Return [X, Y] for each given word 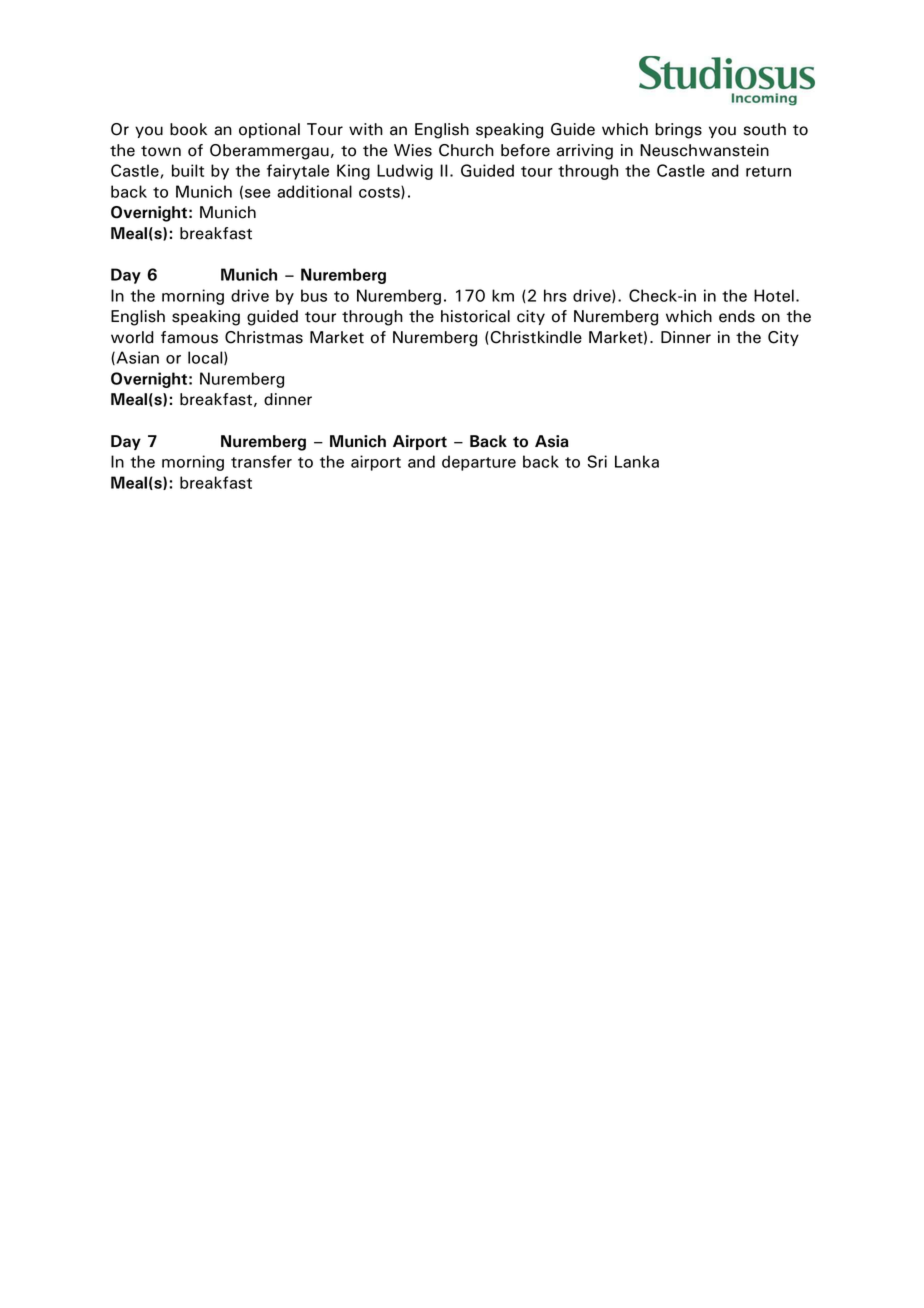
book [188, 129]
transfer [261, 461]
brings [678, 131]
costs [380, 192]
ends [737, 316]
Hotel [774, 295]
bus [314, 295]
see [258, 193]
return [768, 171]
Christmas [264, 337]
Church [466, 150]
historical [475, 316]
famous [189, 337]
